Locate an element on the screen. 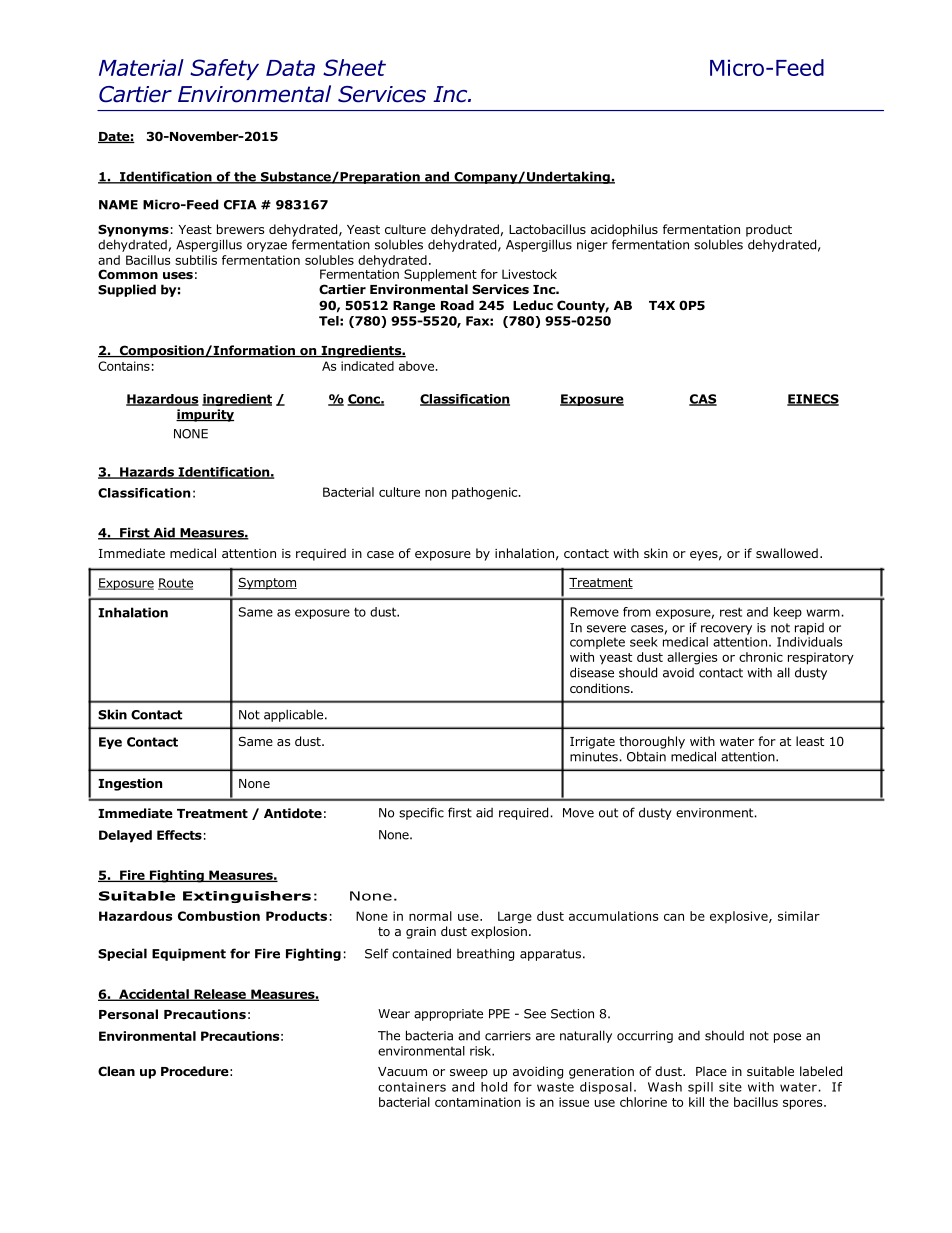  Route is located at coordinates (175, 584).
